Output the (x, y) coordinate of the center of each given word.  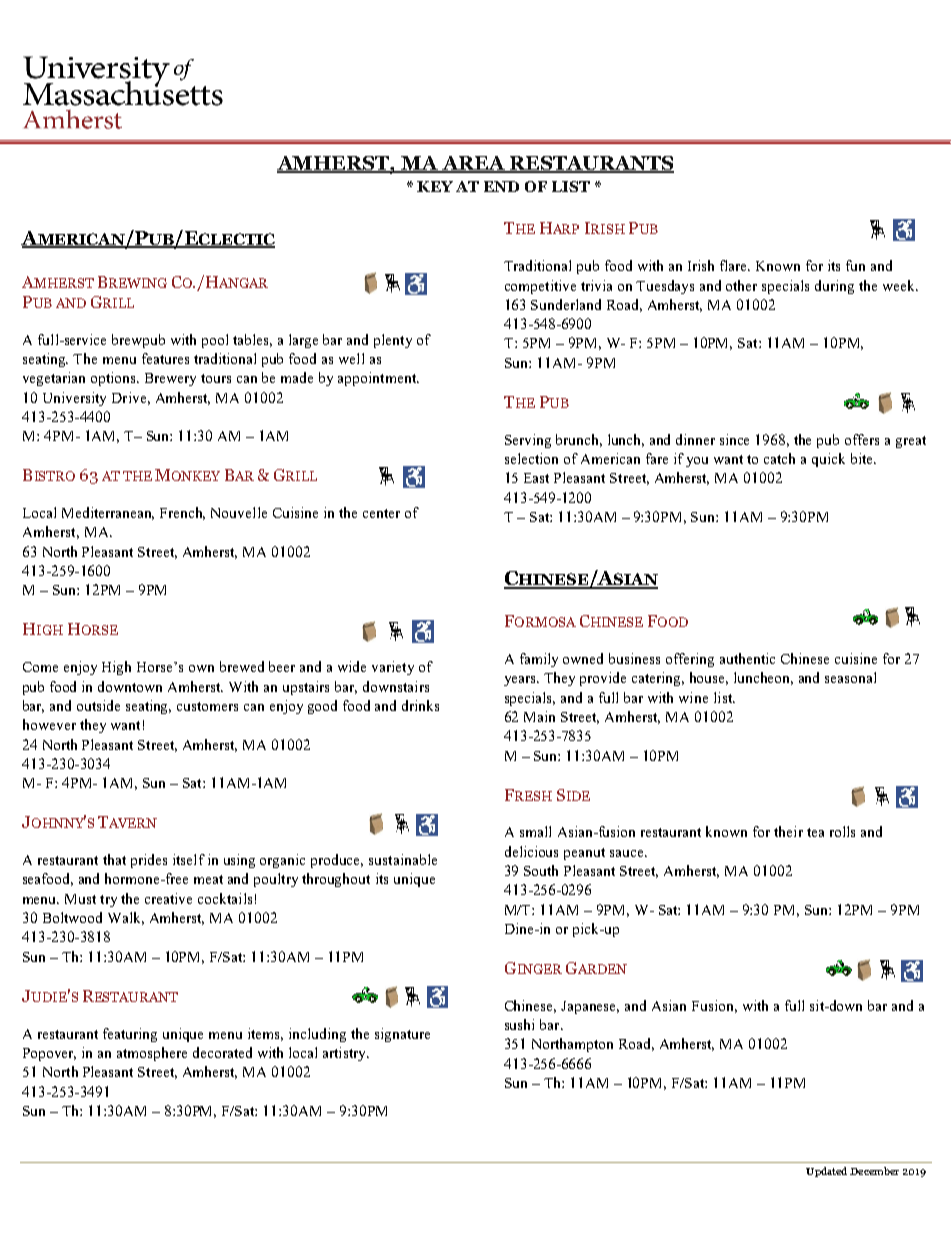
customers (207, 706)
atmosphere (152, 1054)
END (501, 186)
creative (168, 898)
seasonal (850, 677)
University (74, 399)
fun (855, 265)
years (521, 681)
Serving (528, 441)
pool (215, 341)
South (541, 870)
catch (779, 458)
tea (815, 832)
